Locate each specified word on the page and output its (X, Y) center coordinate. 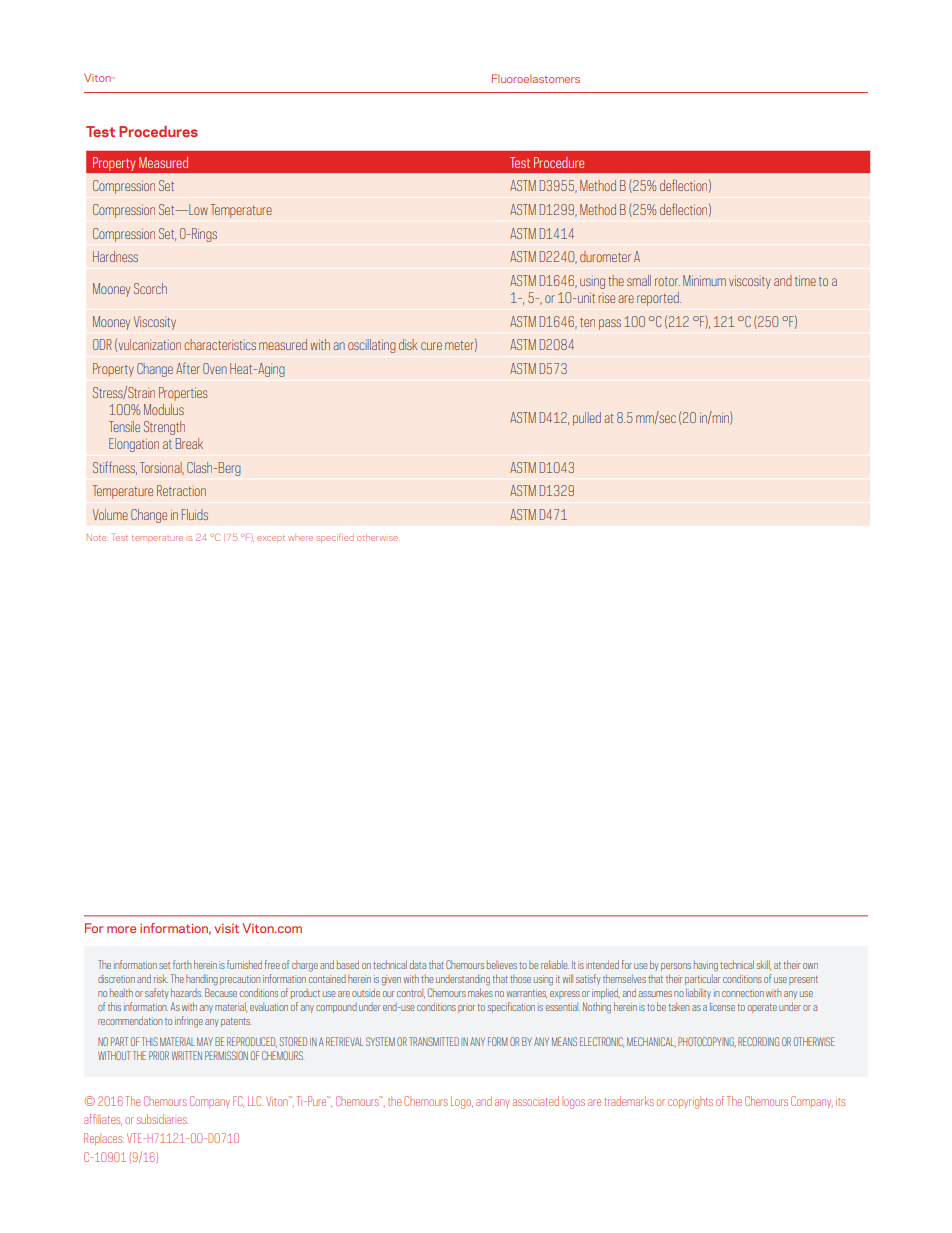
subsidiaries (162, 1119)
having (706, 966)
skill (764, 965)
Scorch (150, 288)
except (271, 538)
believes (502, 965)
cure (431, 346)
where (300, 537)
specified (335, 538)
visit (226, 928)
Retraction (181, 490)
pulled (587, 419)
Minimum (704, 280)
